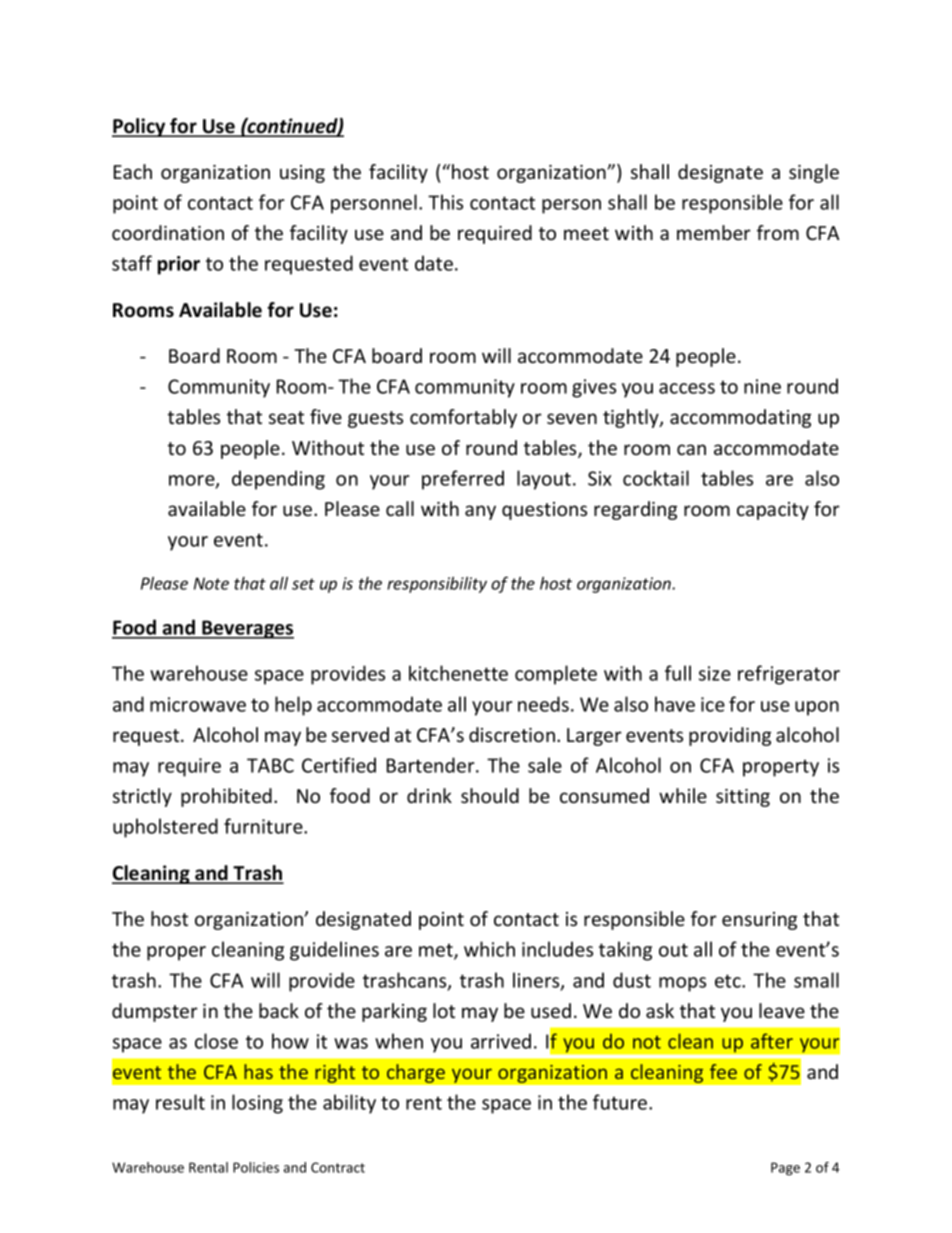 Image resolution: width=952 pixels, height=1233 pixels. Describe the element at coordinates (247, 629) in the image. I see `Beverages` at that location.
